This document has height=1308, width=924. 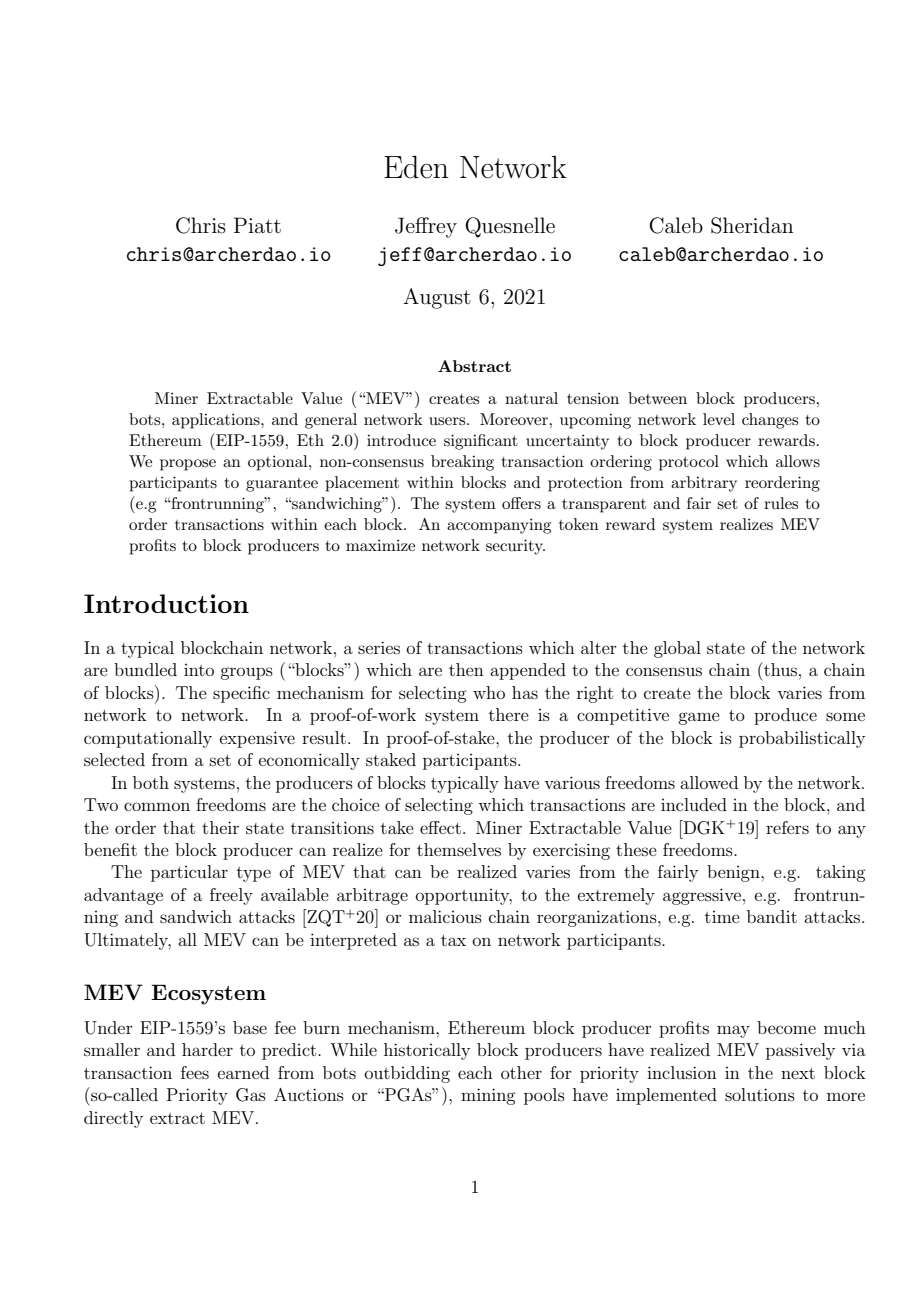 I want to click on particular, so click(x=189, y=873).
